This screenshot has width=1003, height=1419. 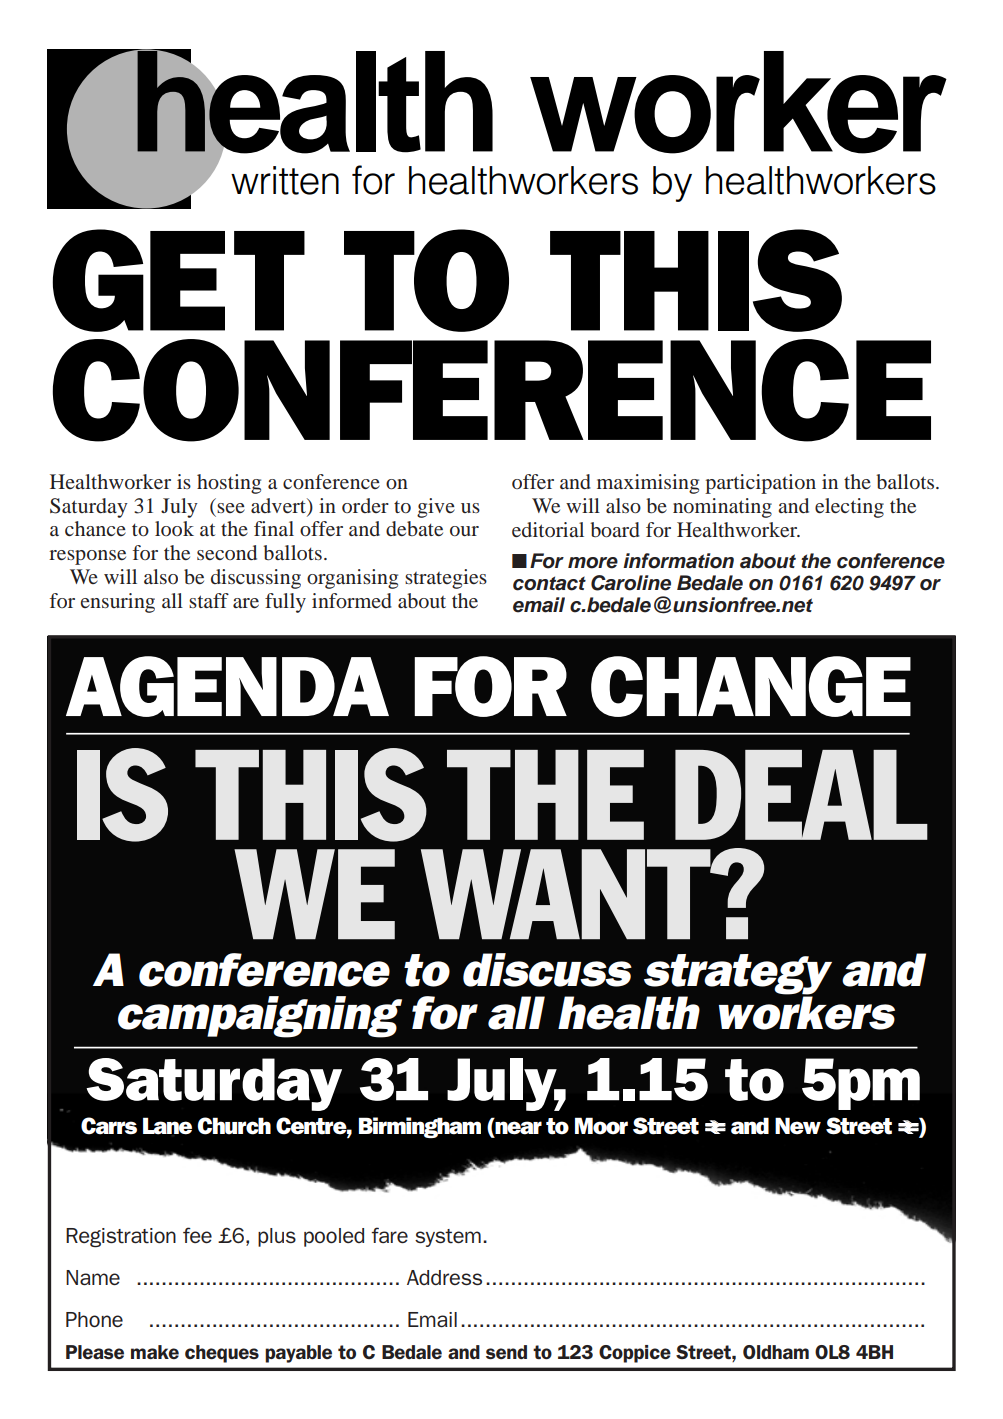 I want to click on Oldham, so click(x=776, y=1352).
